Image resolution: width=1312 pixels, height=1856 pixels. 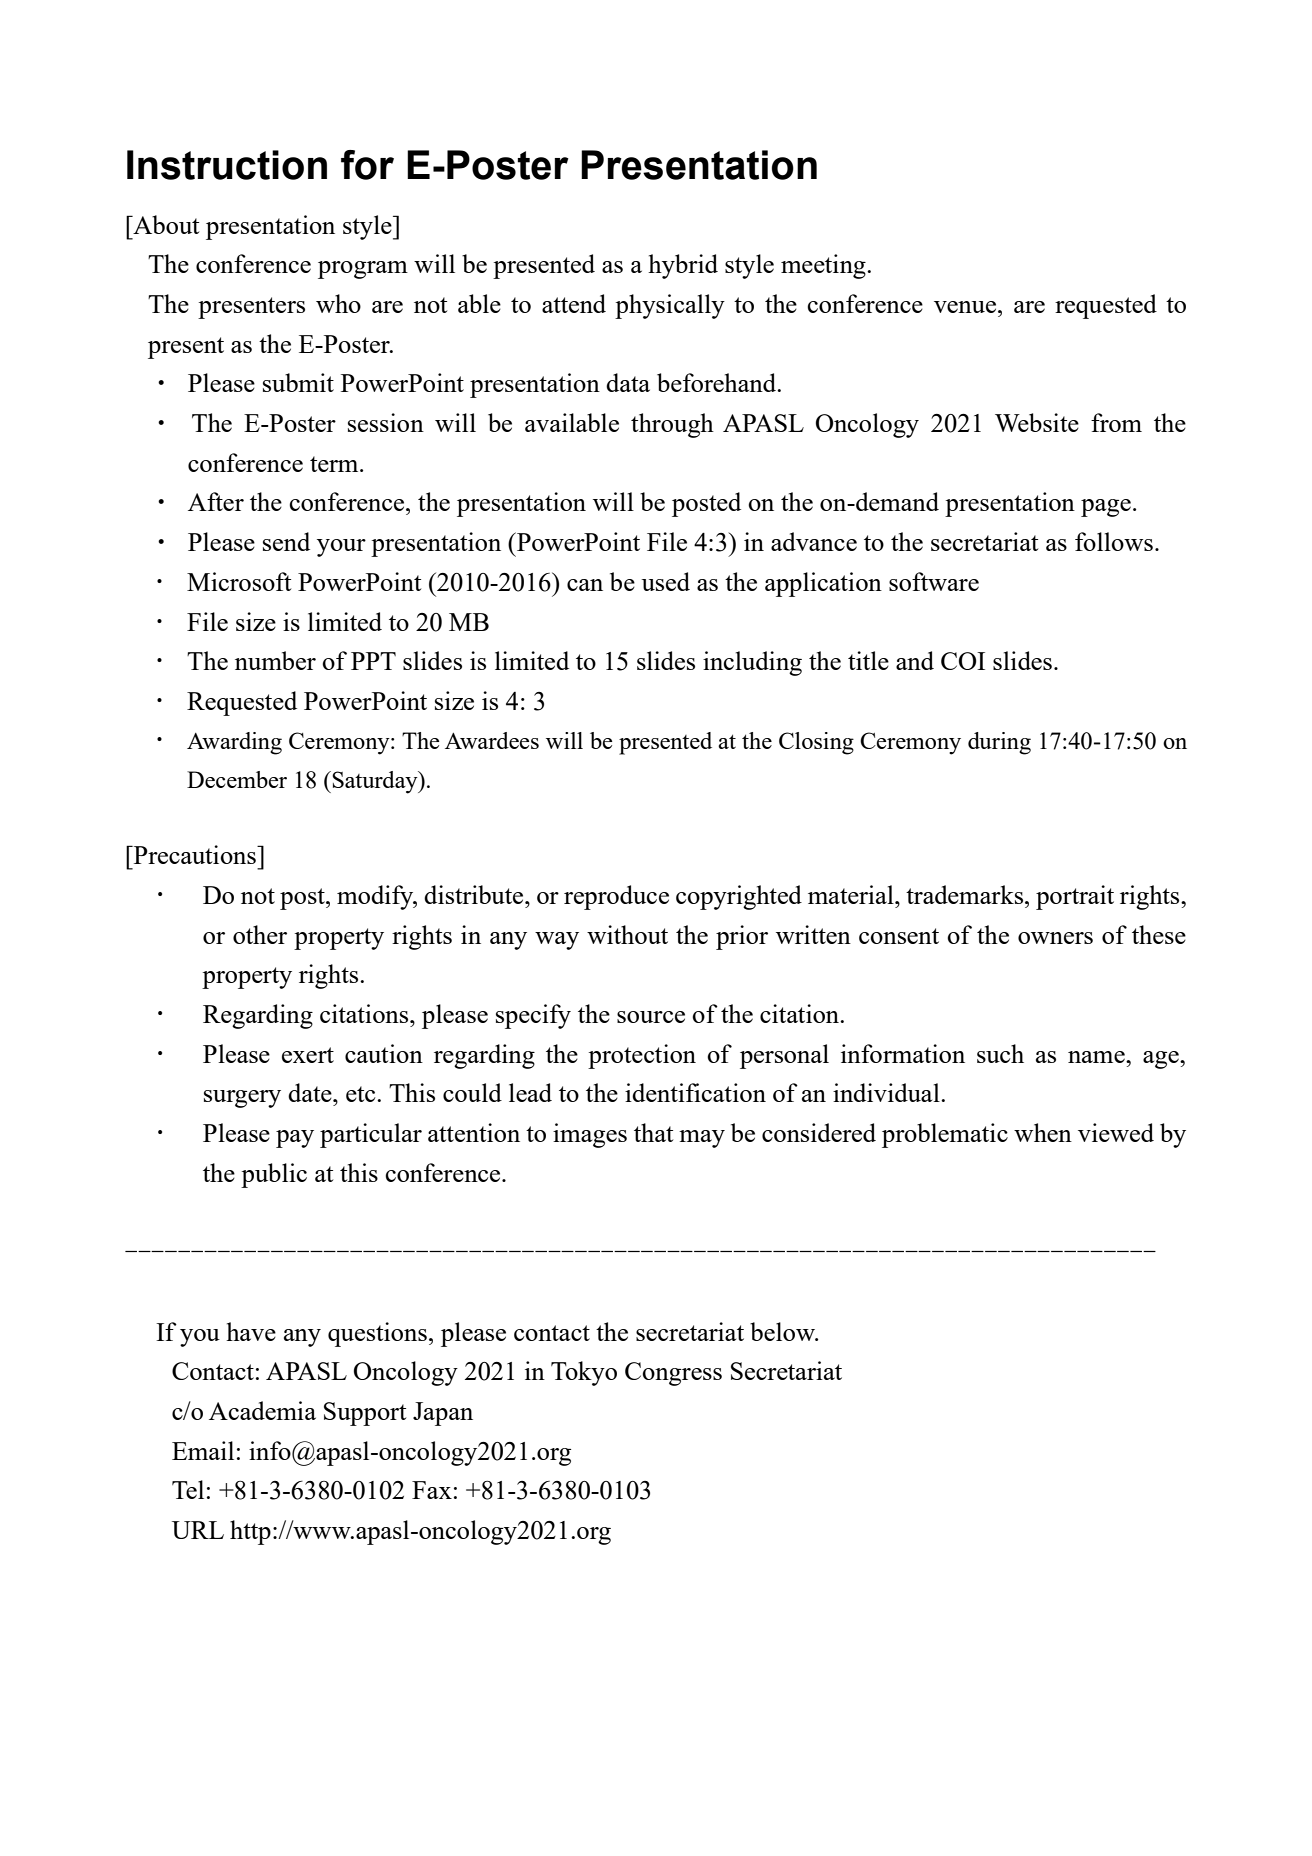 I want to click on reproduce, so click(x=616, y=897).
